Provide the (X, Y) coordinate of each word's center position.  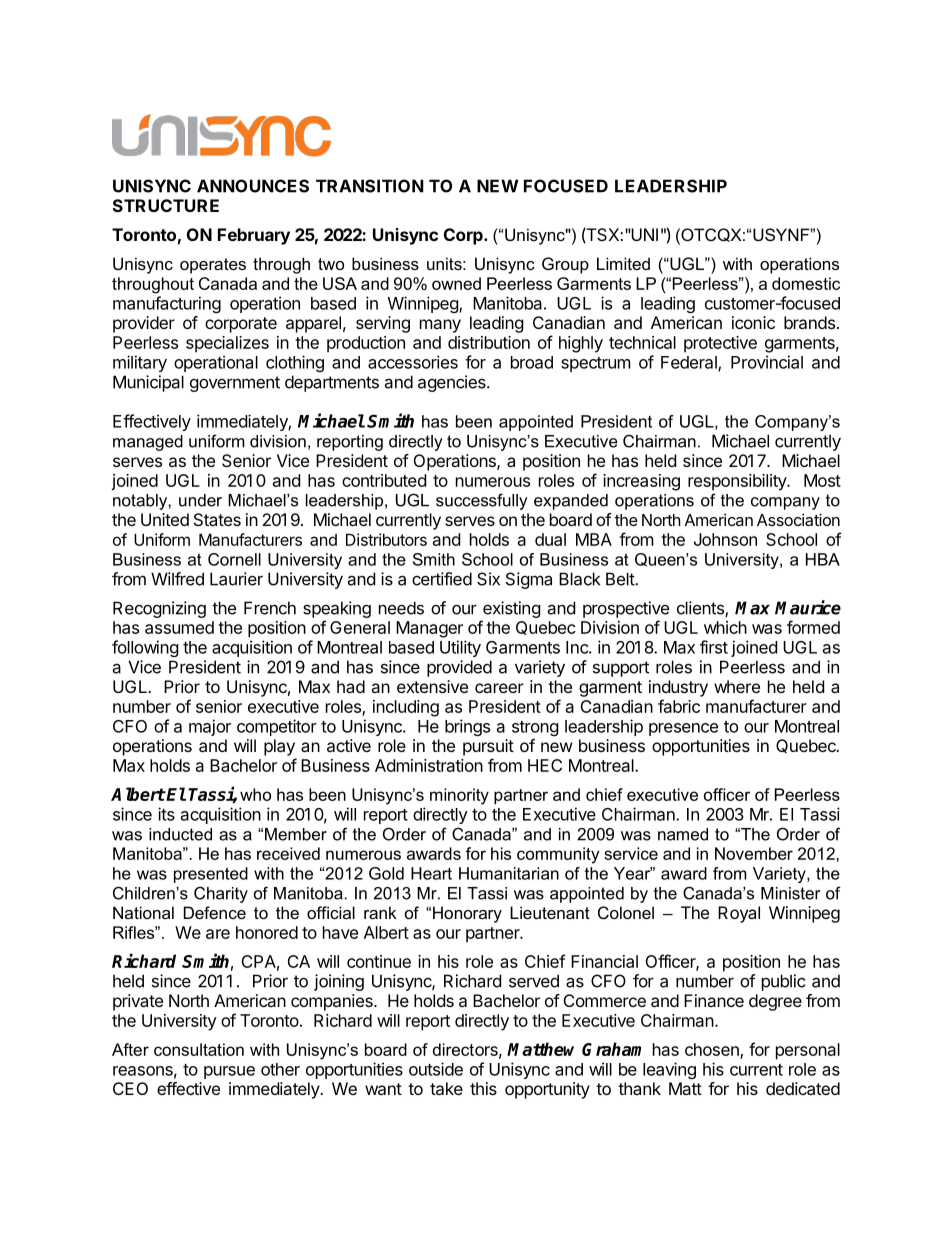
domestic (806, 283)
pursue (229, 1072)
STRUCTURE (166, 205)
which (725, 627)
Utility (460, 648)
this (483, 1088)
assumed (179, 627)
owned (456, 283)
